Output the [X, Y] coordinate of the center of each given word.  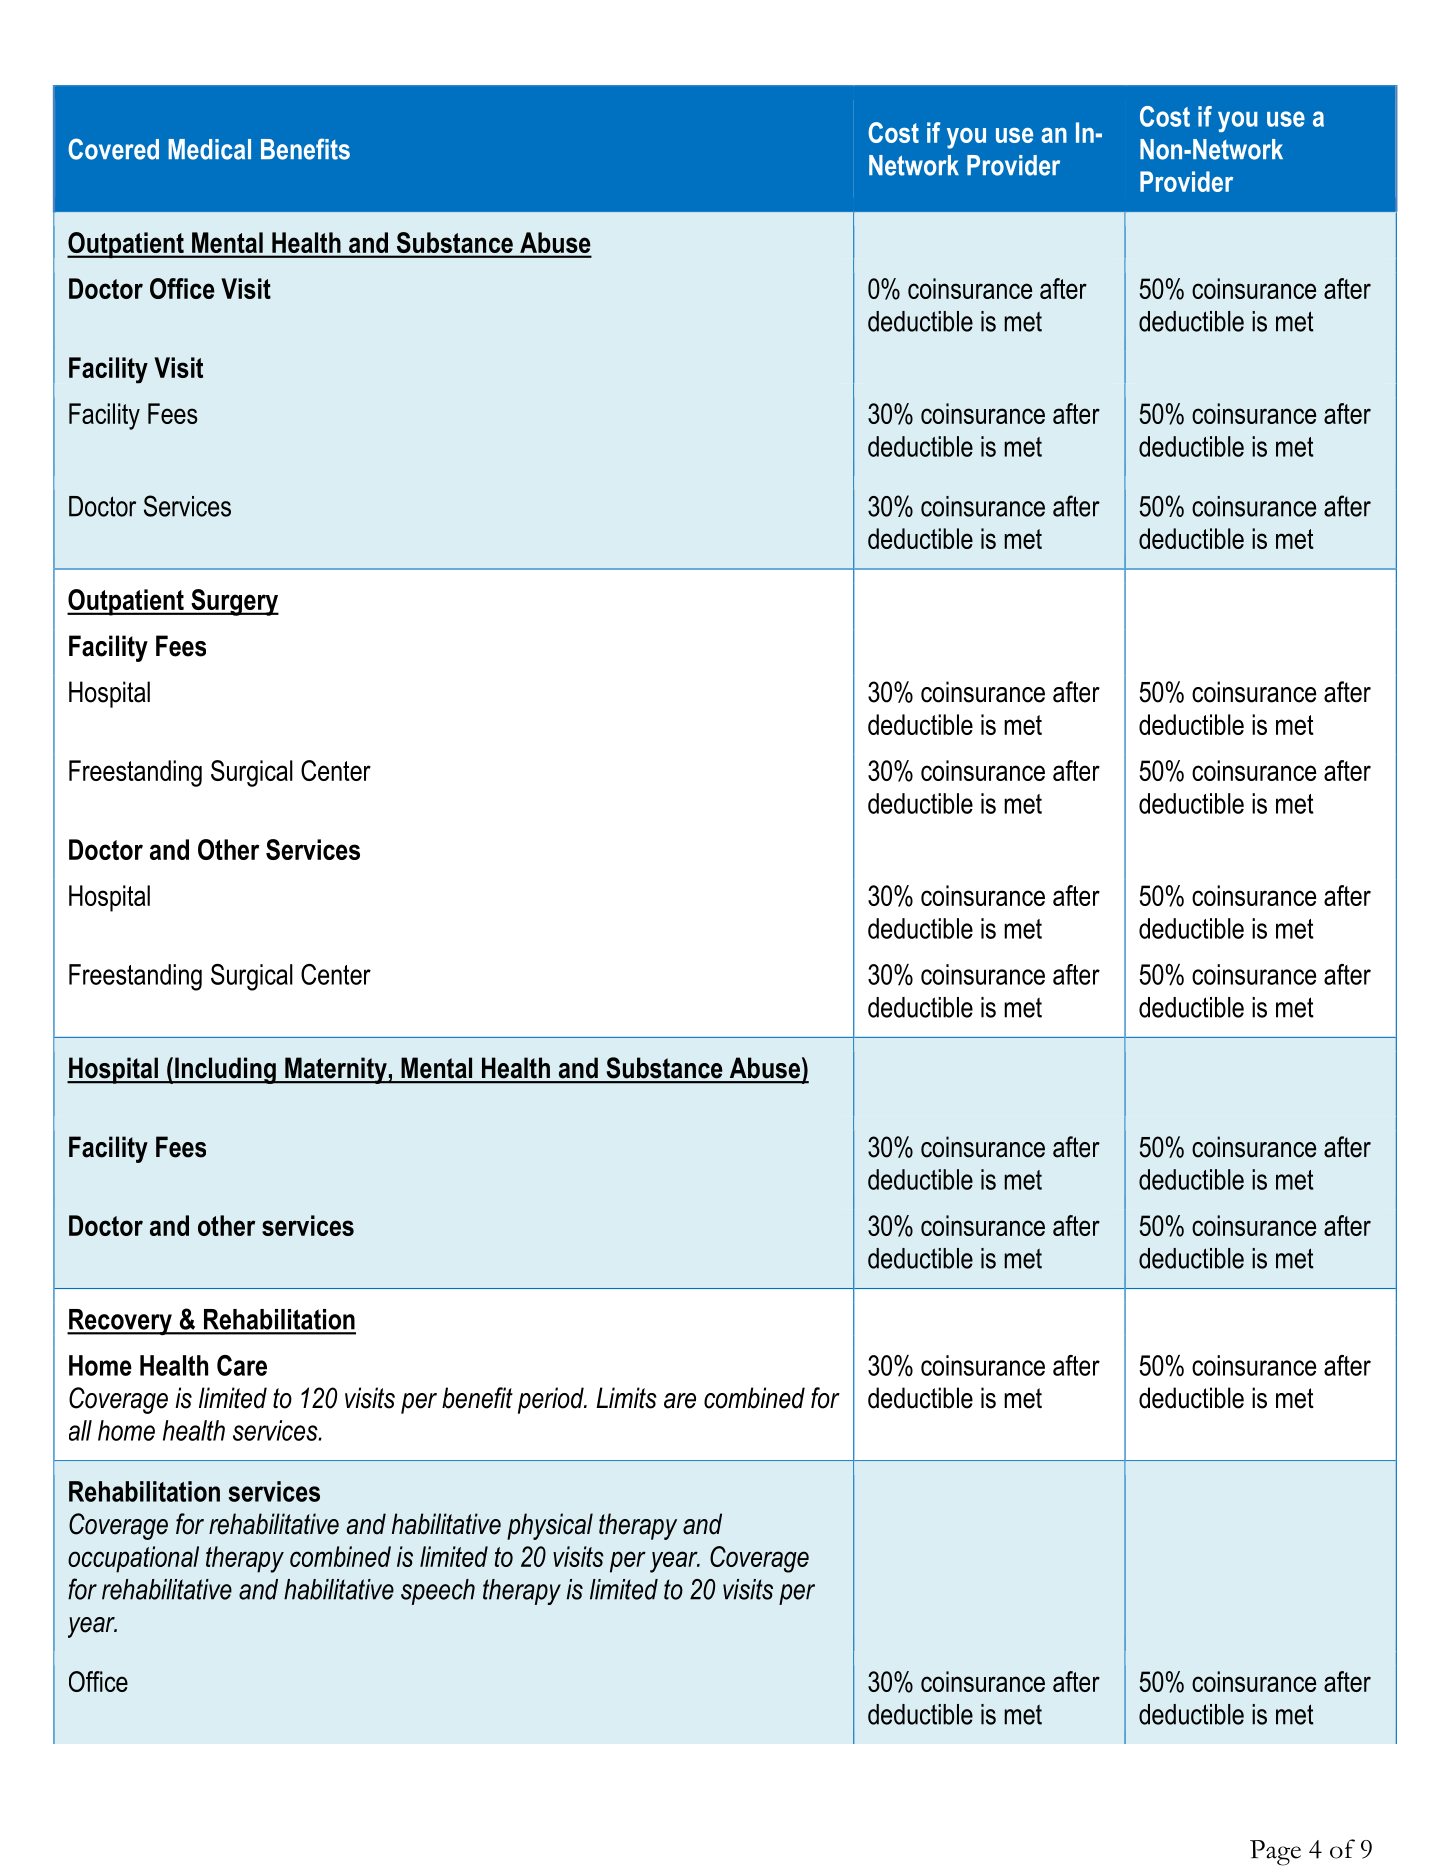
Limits [626, 1398]
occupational [133, 1559]
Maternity [336, 1070]
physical [550, 1526]
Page [1275, 1853]
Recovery [120, 1322]
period [552, 1400]
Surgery [234, 602]
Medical [209, 149]
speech [438, 1592]
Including [225, 1070]
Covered [113, 149]
